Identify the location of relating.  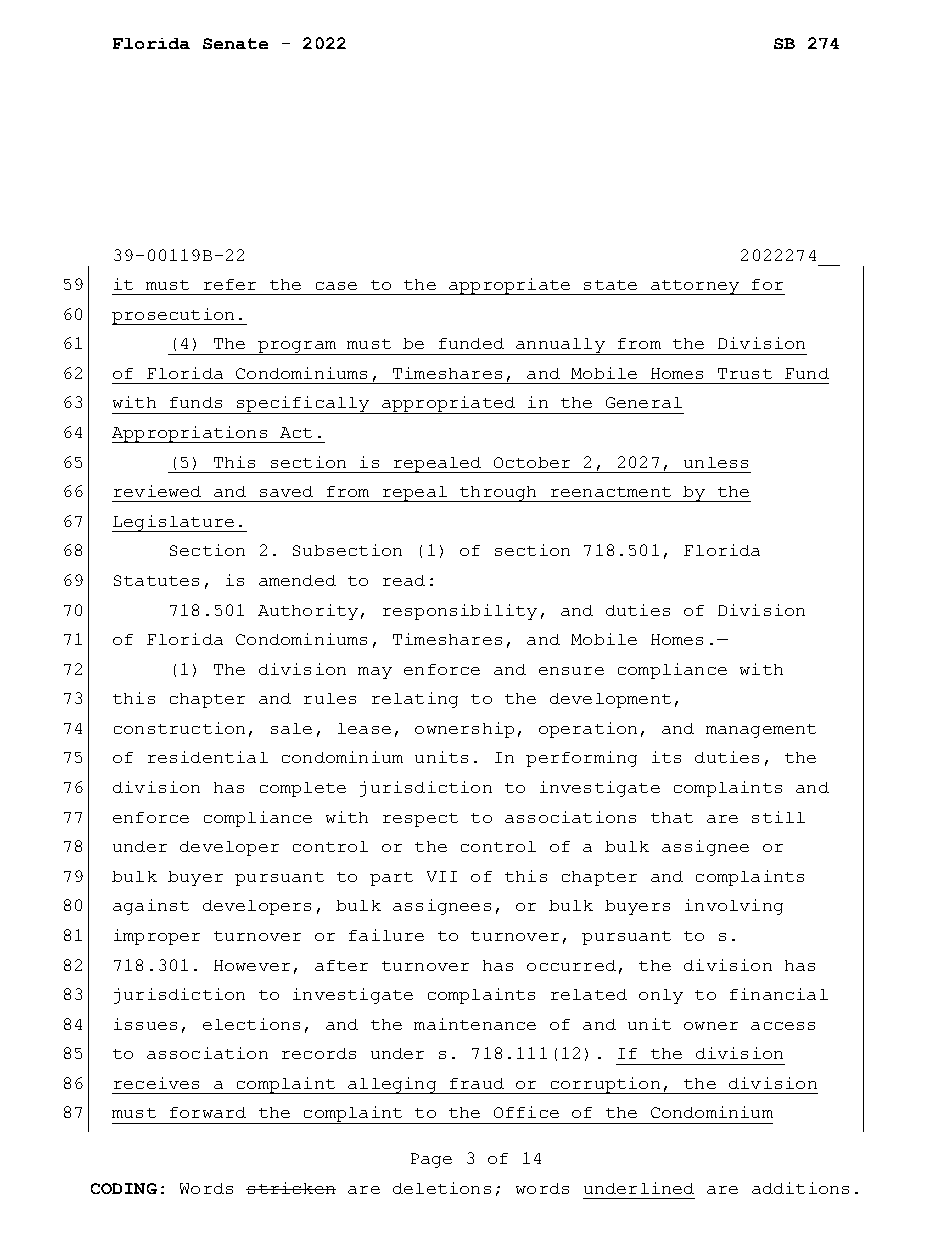
(415, 700).
